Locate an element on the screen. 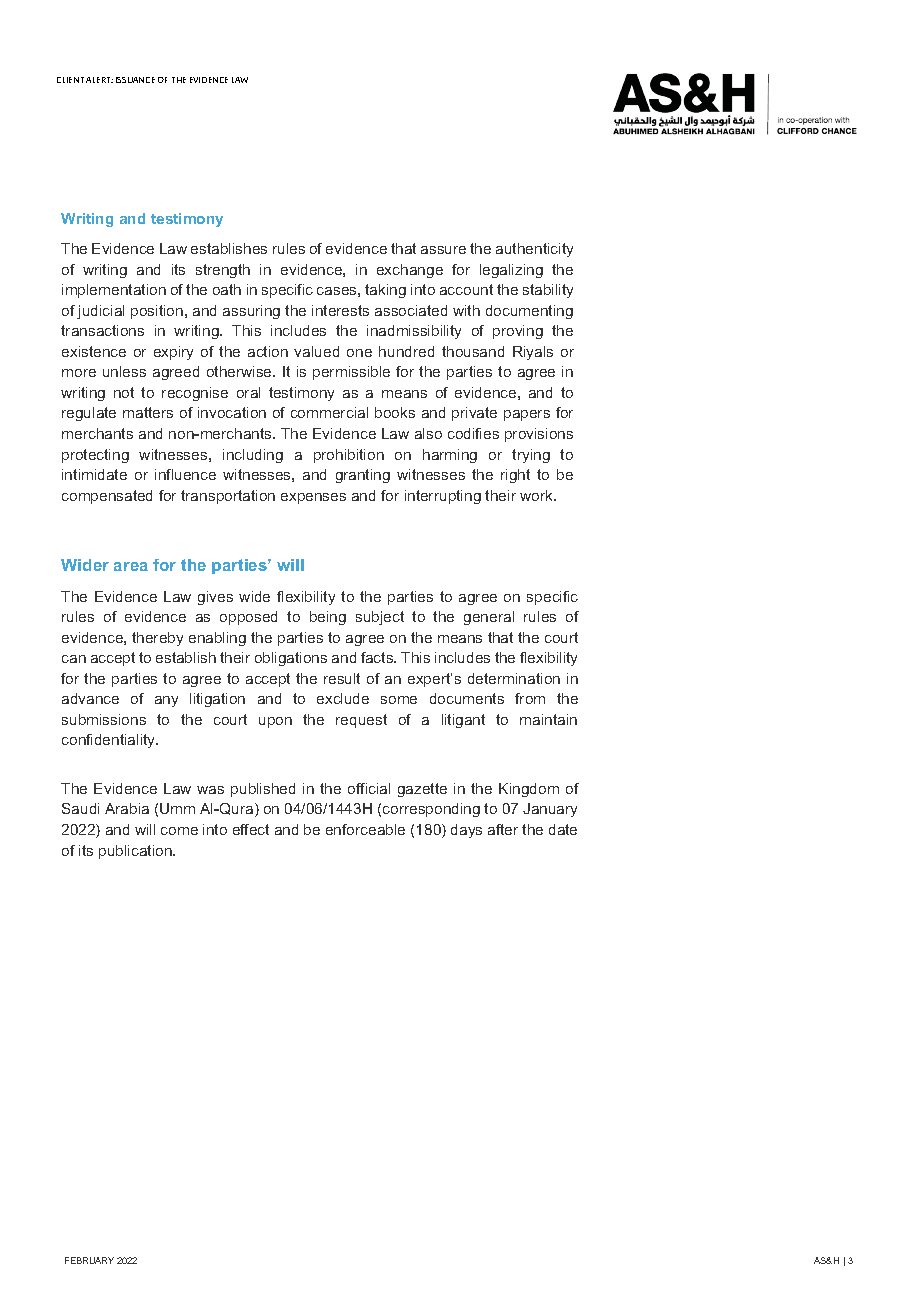 The image size is (924, 1308). right is located at coordinates (515, 476).
